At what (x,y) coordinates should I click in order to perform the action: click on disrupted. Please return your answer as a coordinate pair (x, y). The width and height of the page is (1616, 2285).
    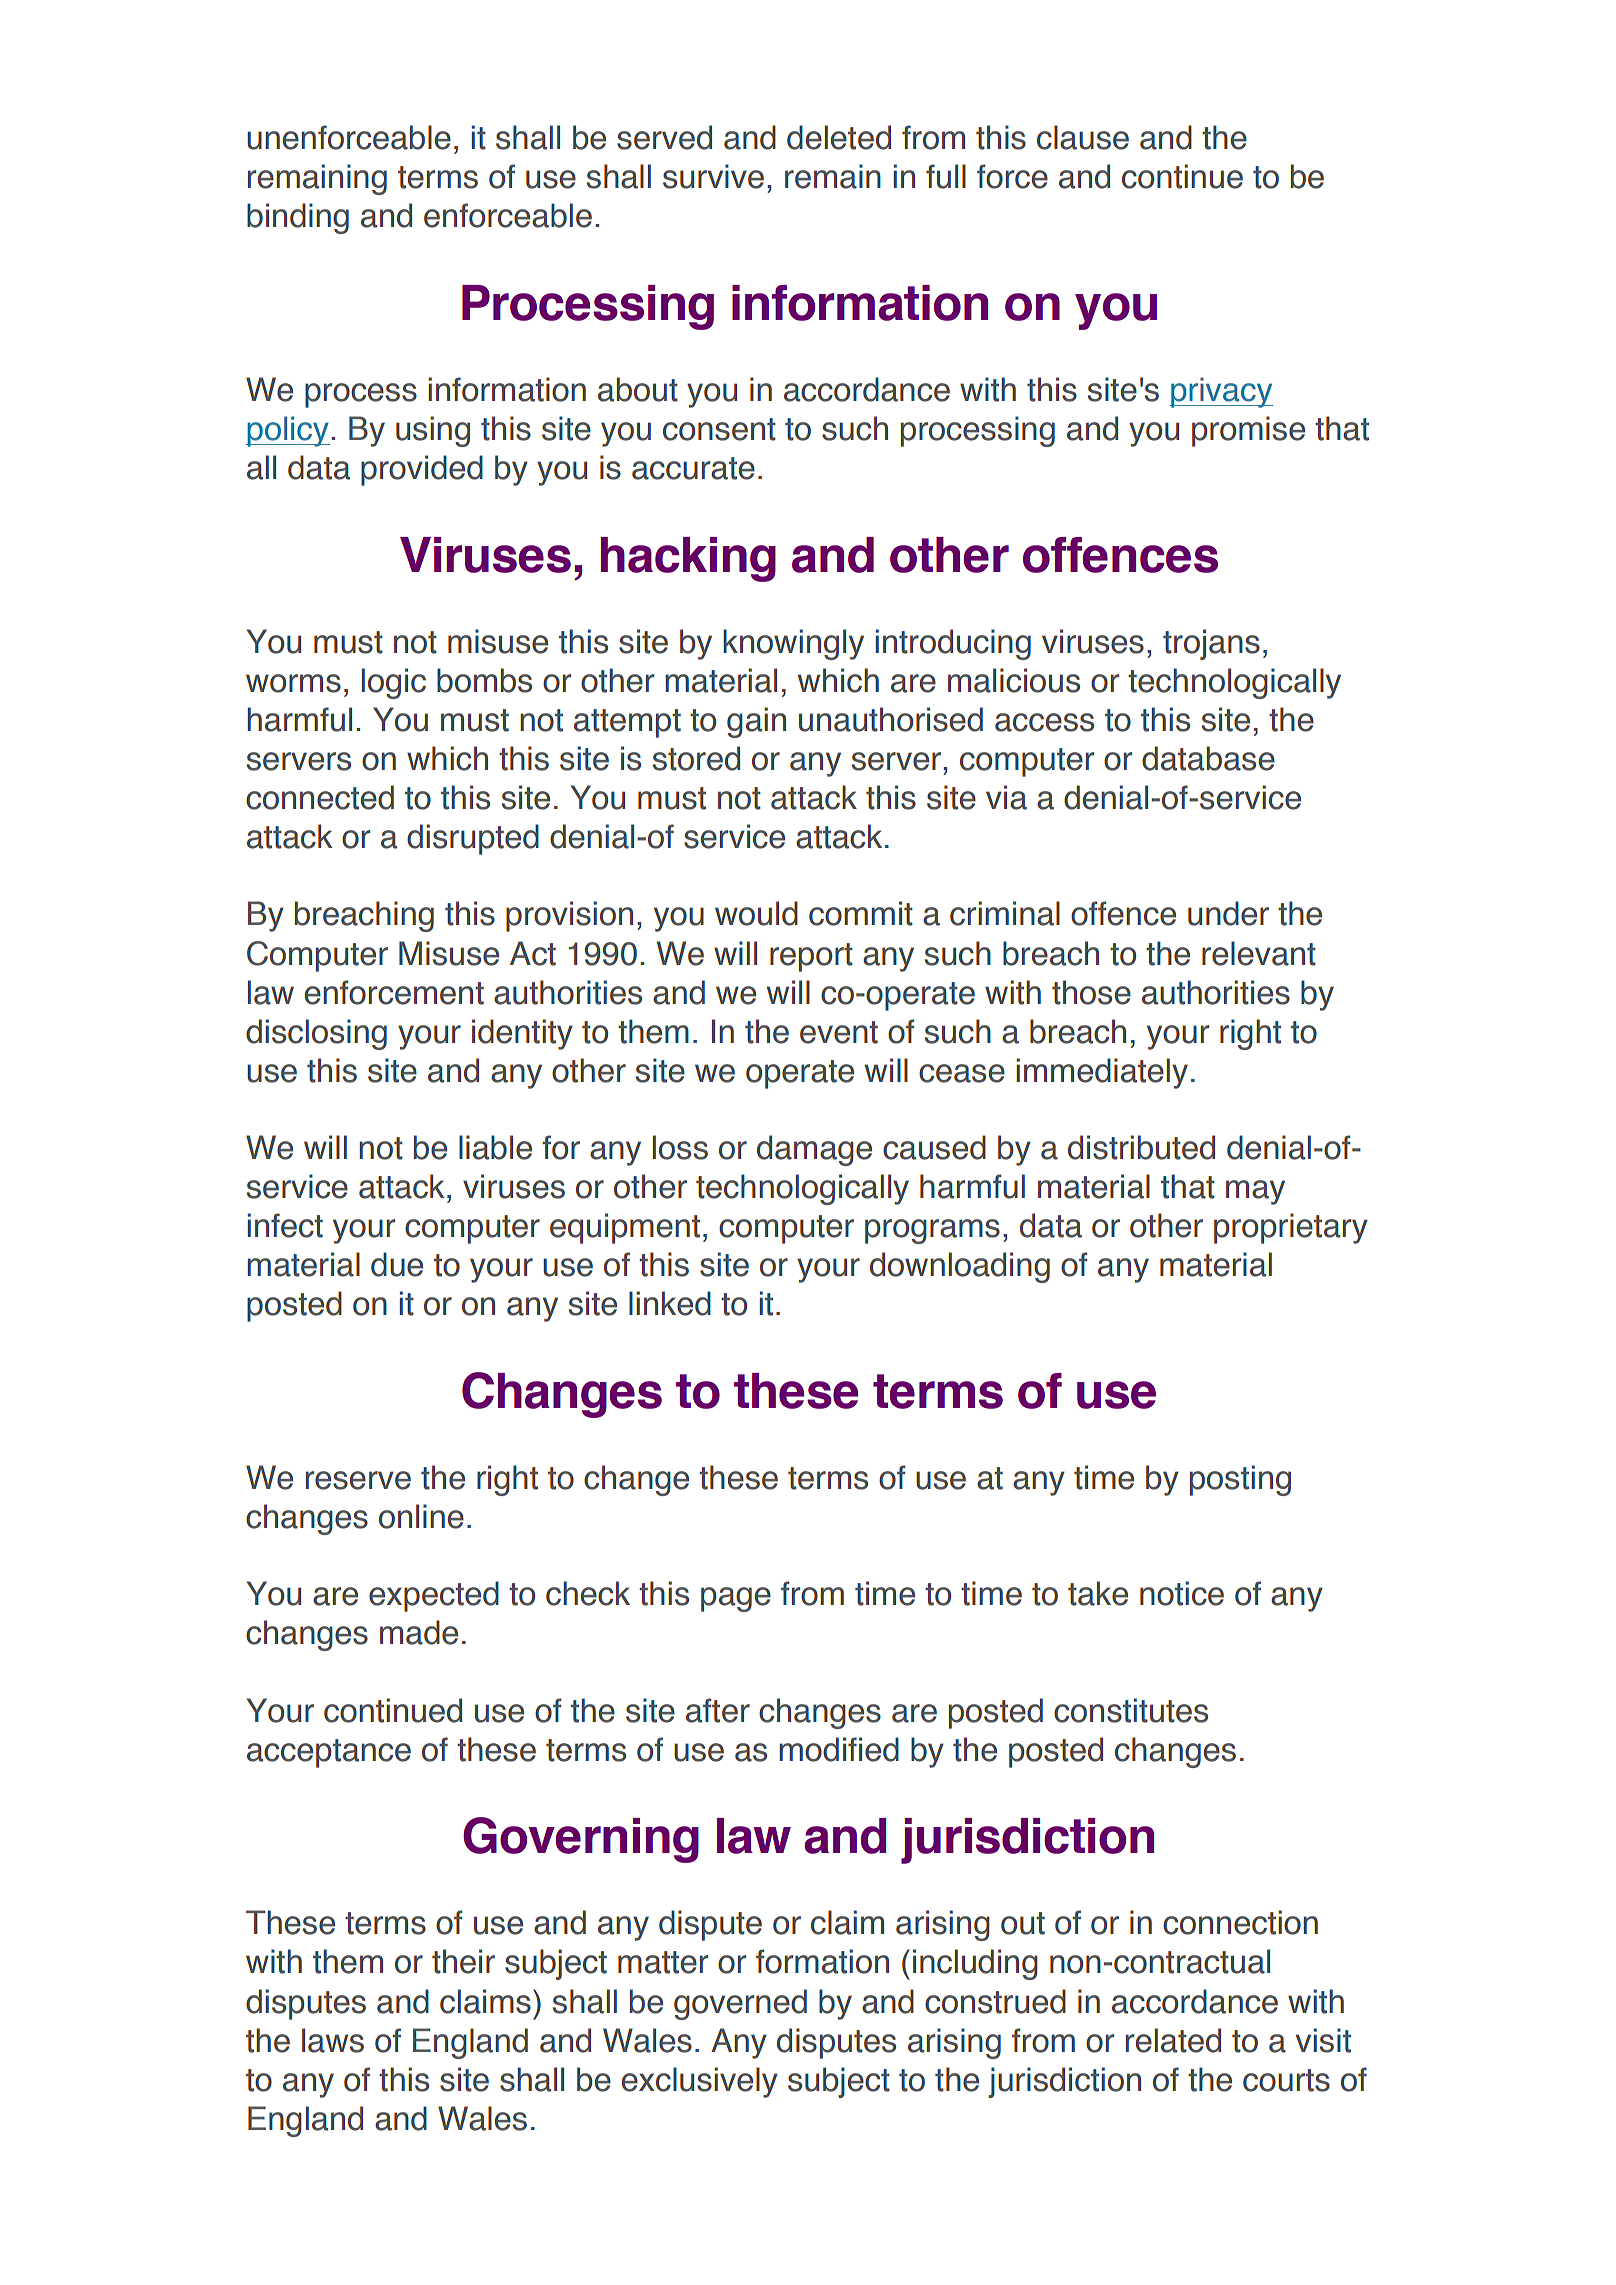
    Looking at the image, I should click on (473, 839).
